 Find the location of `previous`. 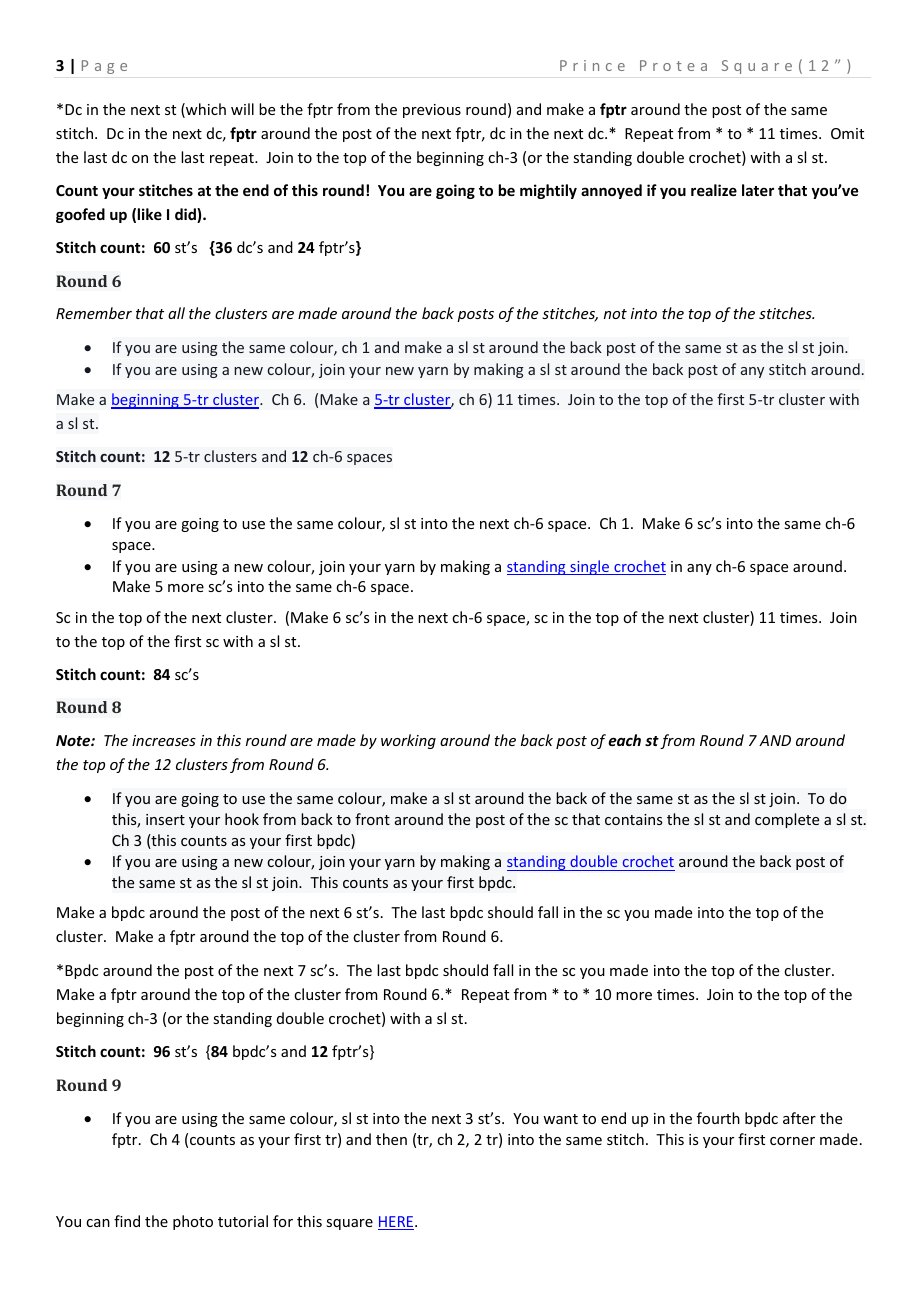

previous is located at coordinates (432, 111).
